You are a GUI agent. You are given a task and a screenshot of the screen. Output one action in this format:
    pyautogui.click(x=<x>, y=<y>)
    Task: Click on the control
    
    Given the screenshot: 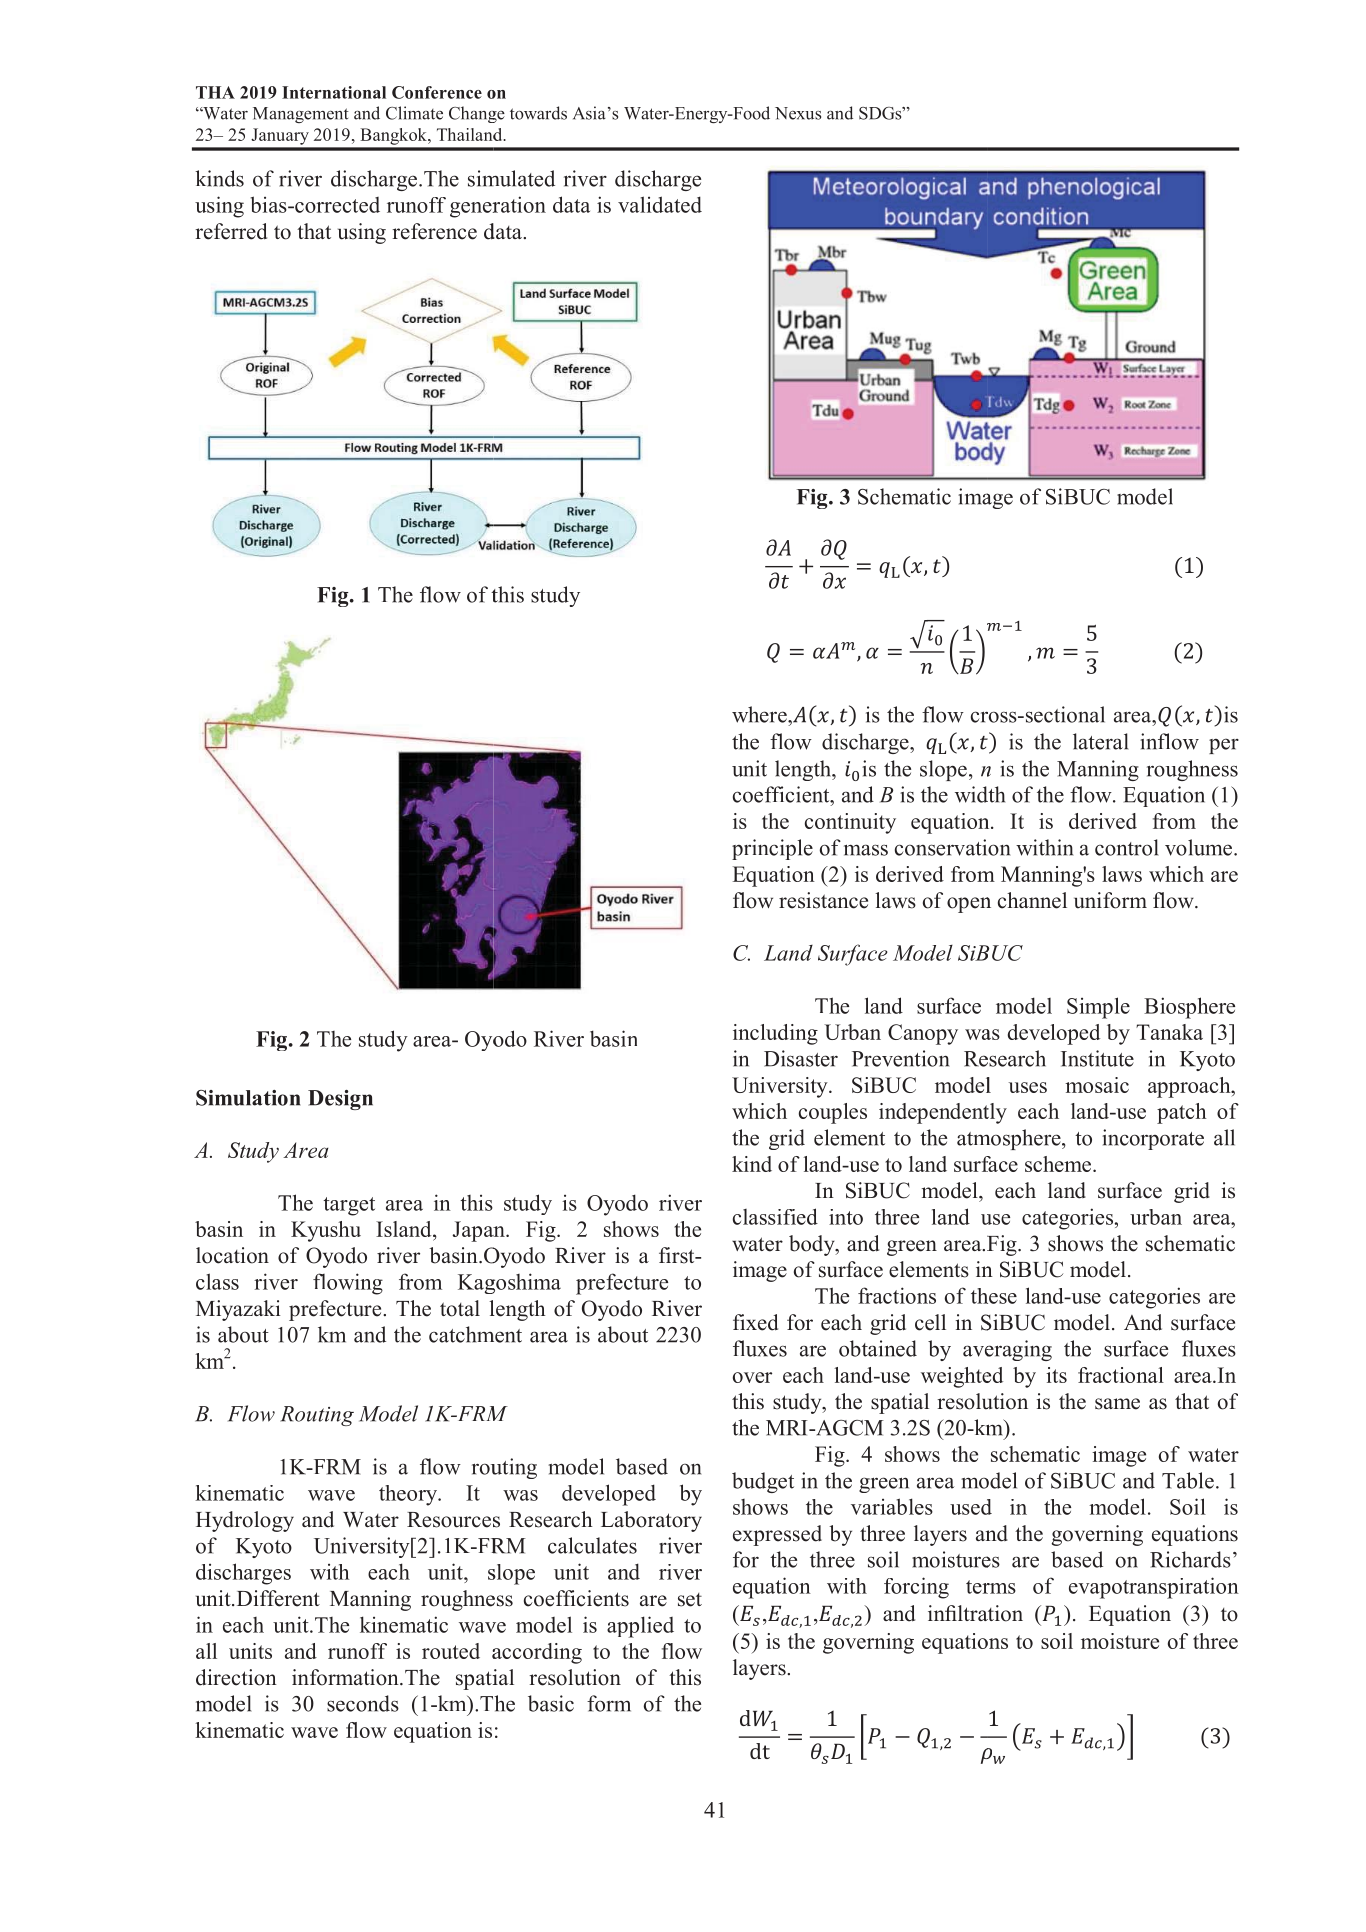 What is the action you would take?
    pyautogui.click(x=1127, y=847)
